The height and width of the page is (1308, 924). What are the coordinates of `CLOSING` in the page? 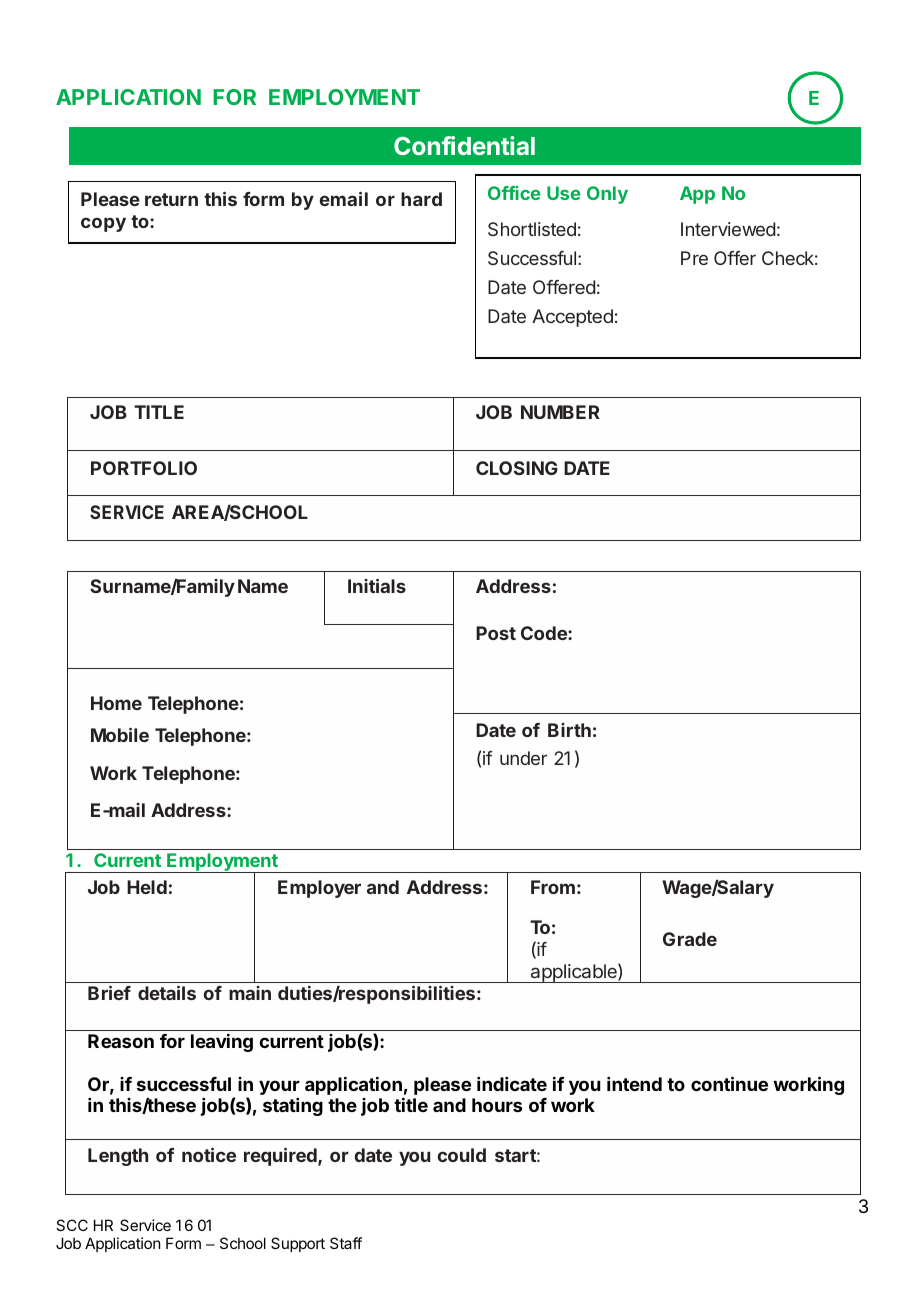 It's located at (517, 468).
